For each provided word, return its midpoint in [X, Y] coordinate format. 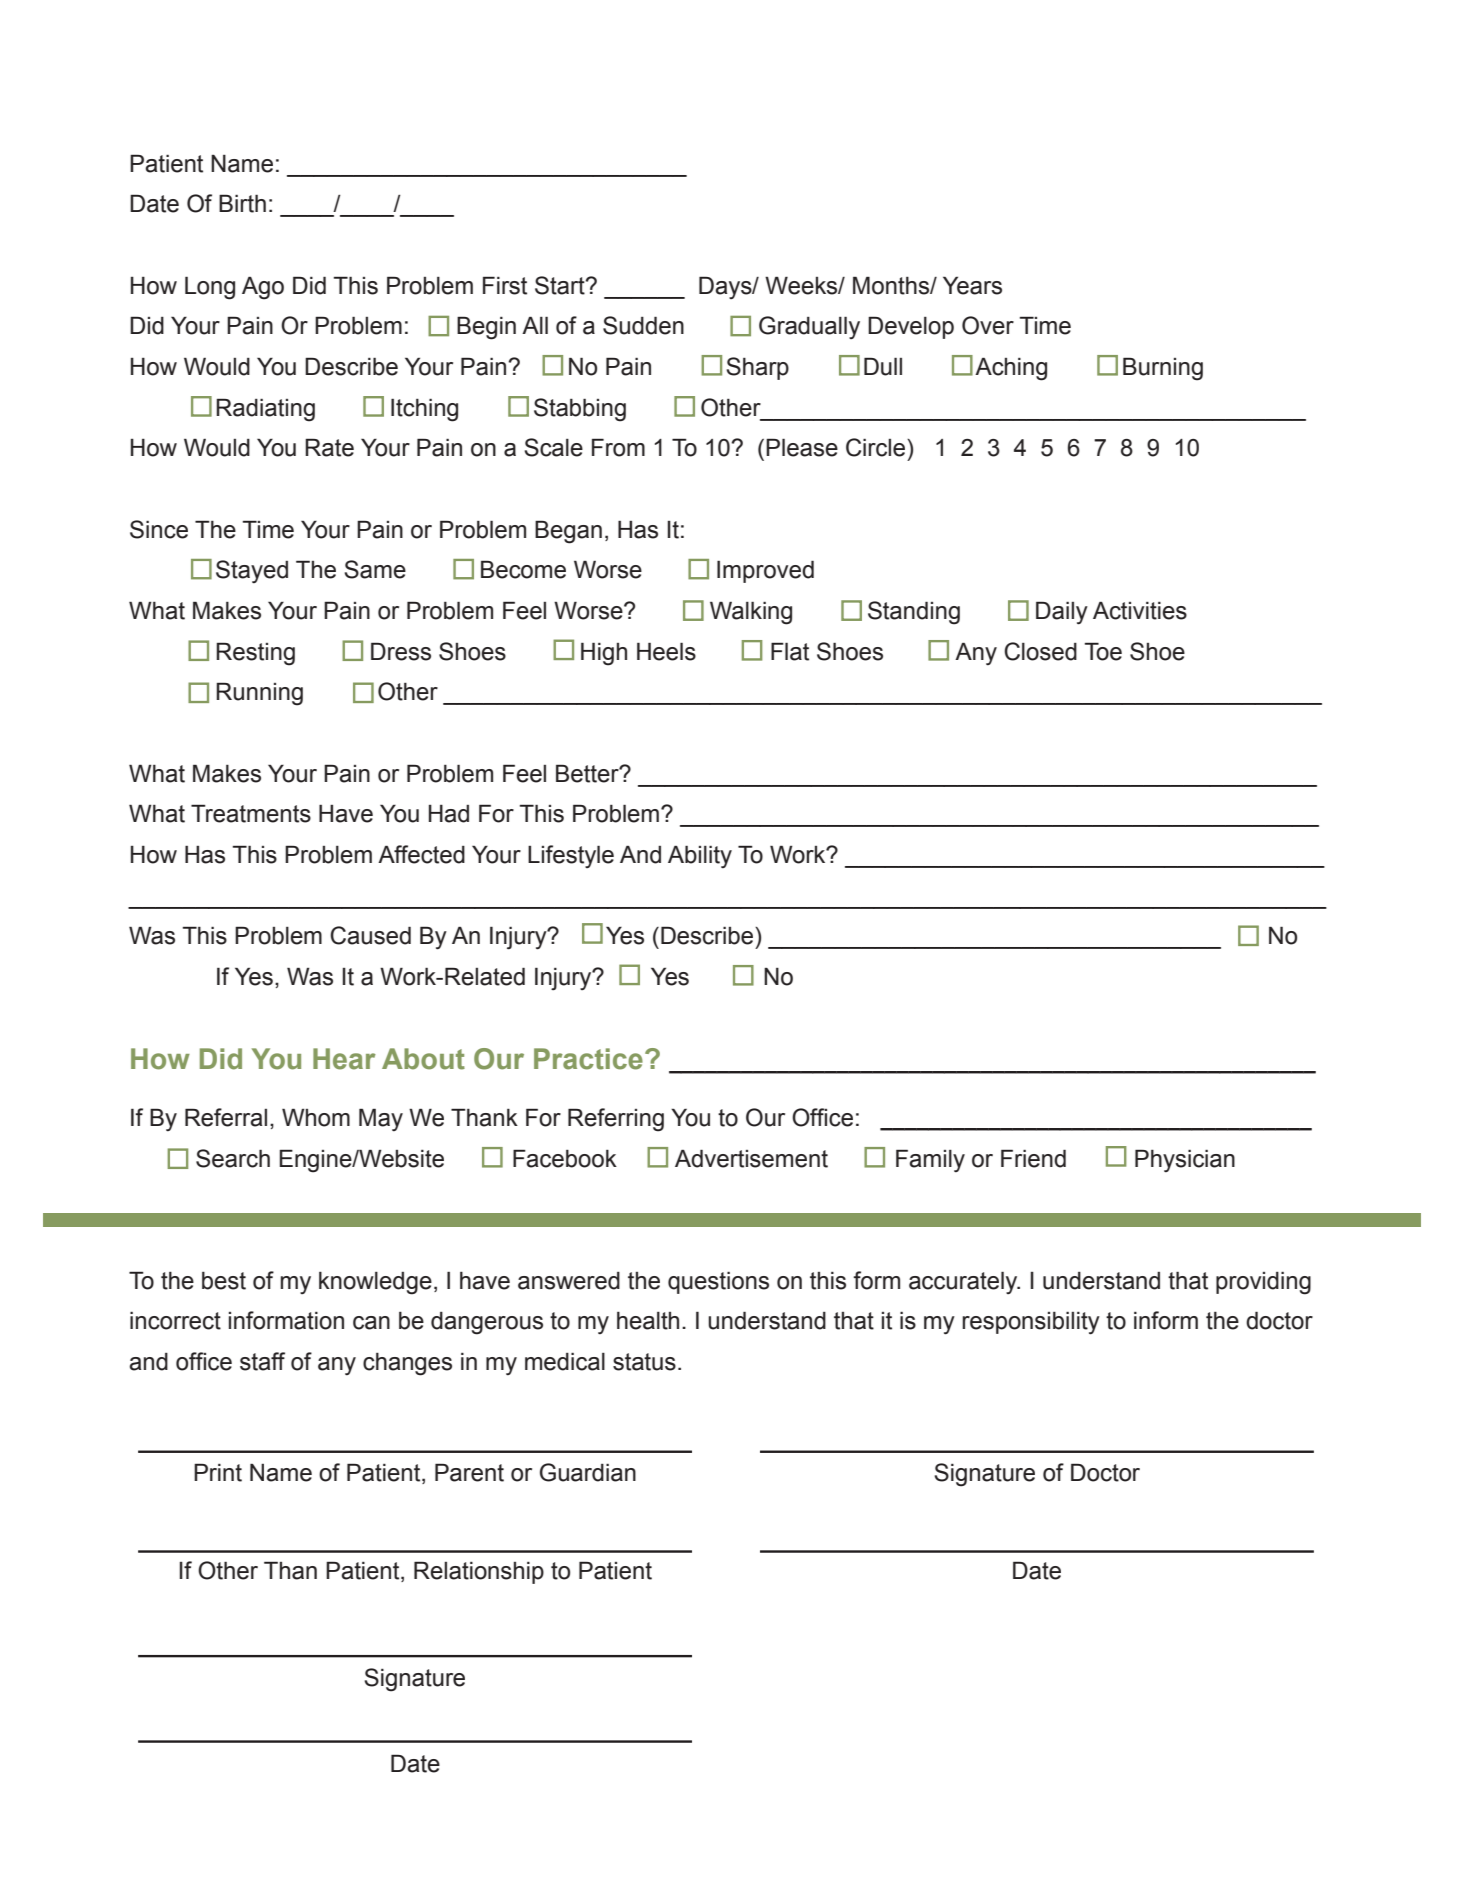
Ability [700, 856]
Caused [370, 935]
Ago [263, 288]
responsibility [1031, 1323]
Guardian [588, 1472]
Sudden [643, 325]
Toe [1103, 651]
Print [218, 1472]
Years [972, 285]
